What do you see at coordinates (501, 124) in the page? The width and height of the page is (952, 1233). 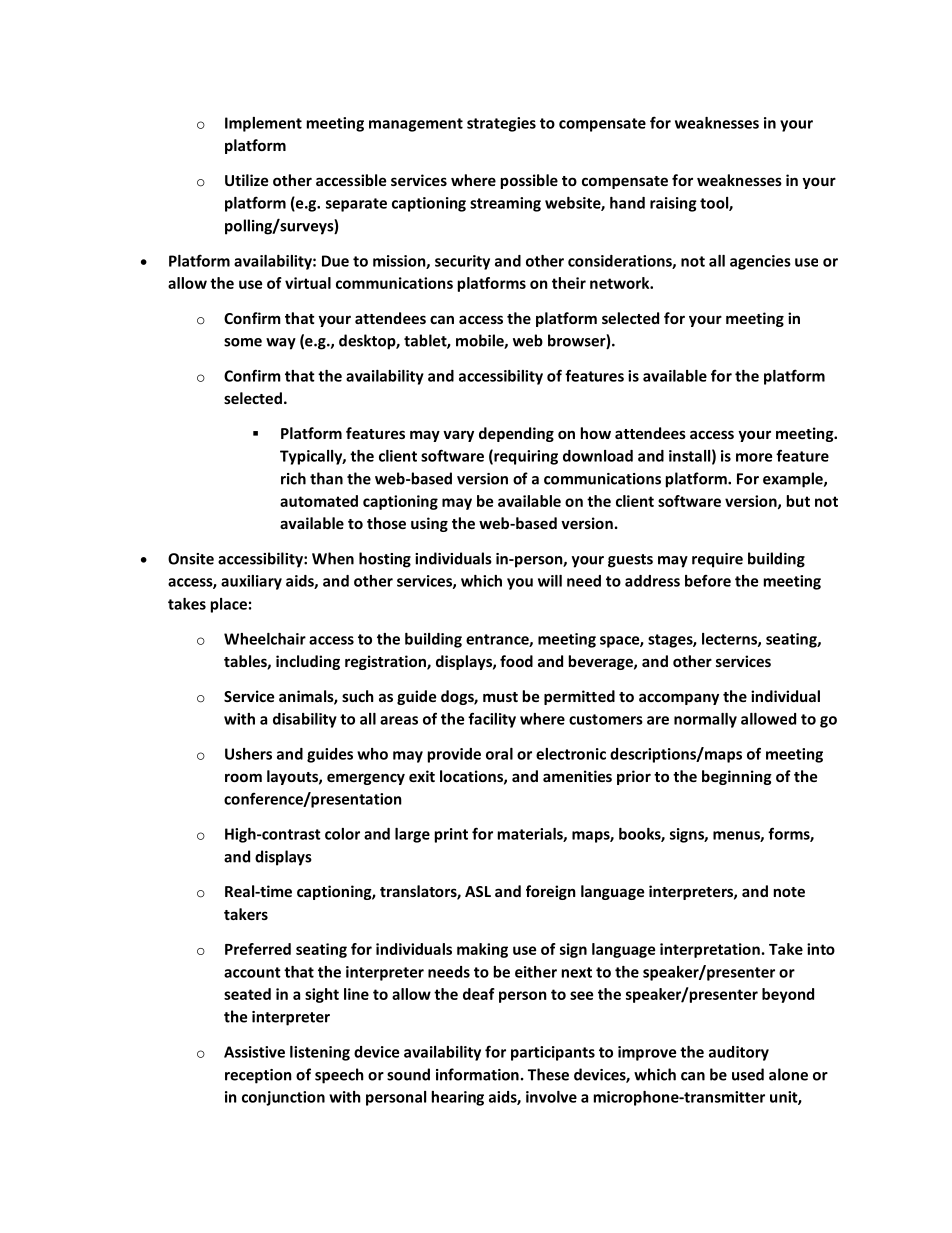 I see `strategies` at bounding box center [501, 124].
